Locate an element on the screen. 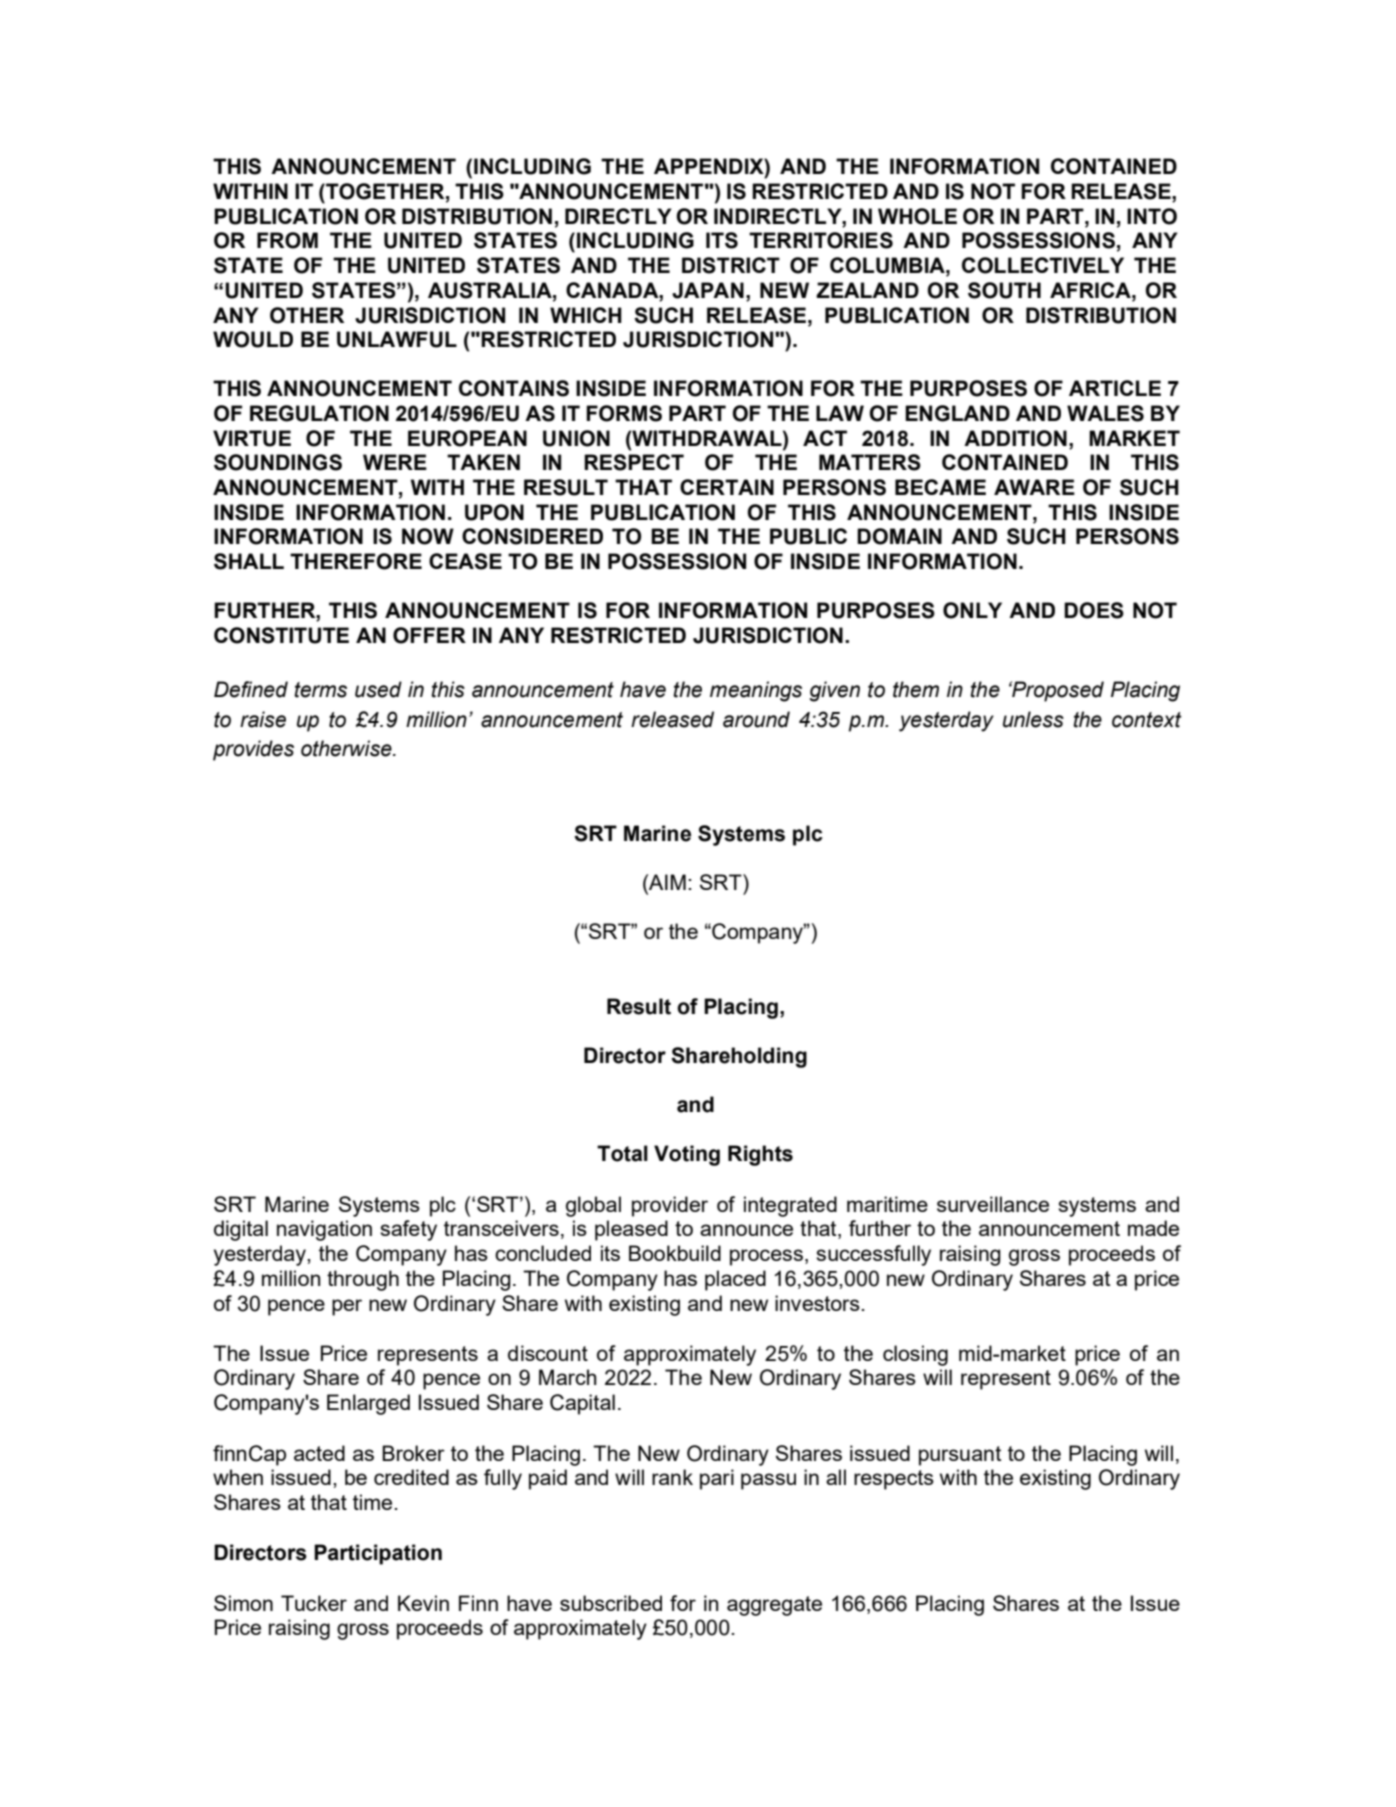 The width and height of the screenshot is (1396, 1807). aggregate is located at coordinates (774, 1606).
